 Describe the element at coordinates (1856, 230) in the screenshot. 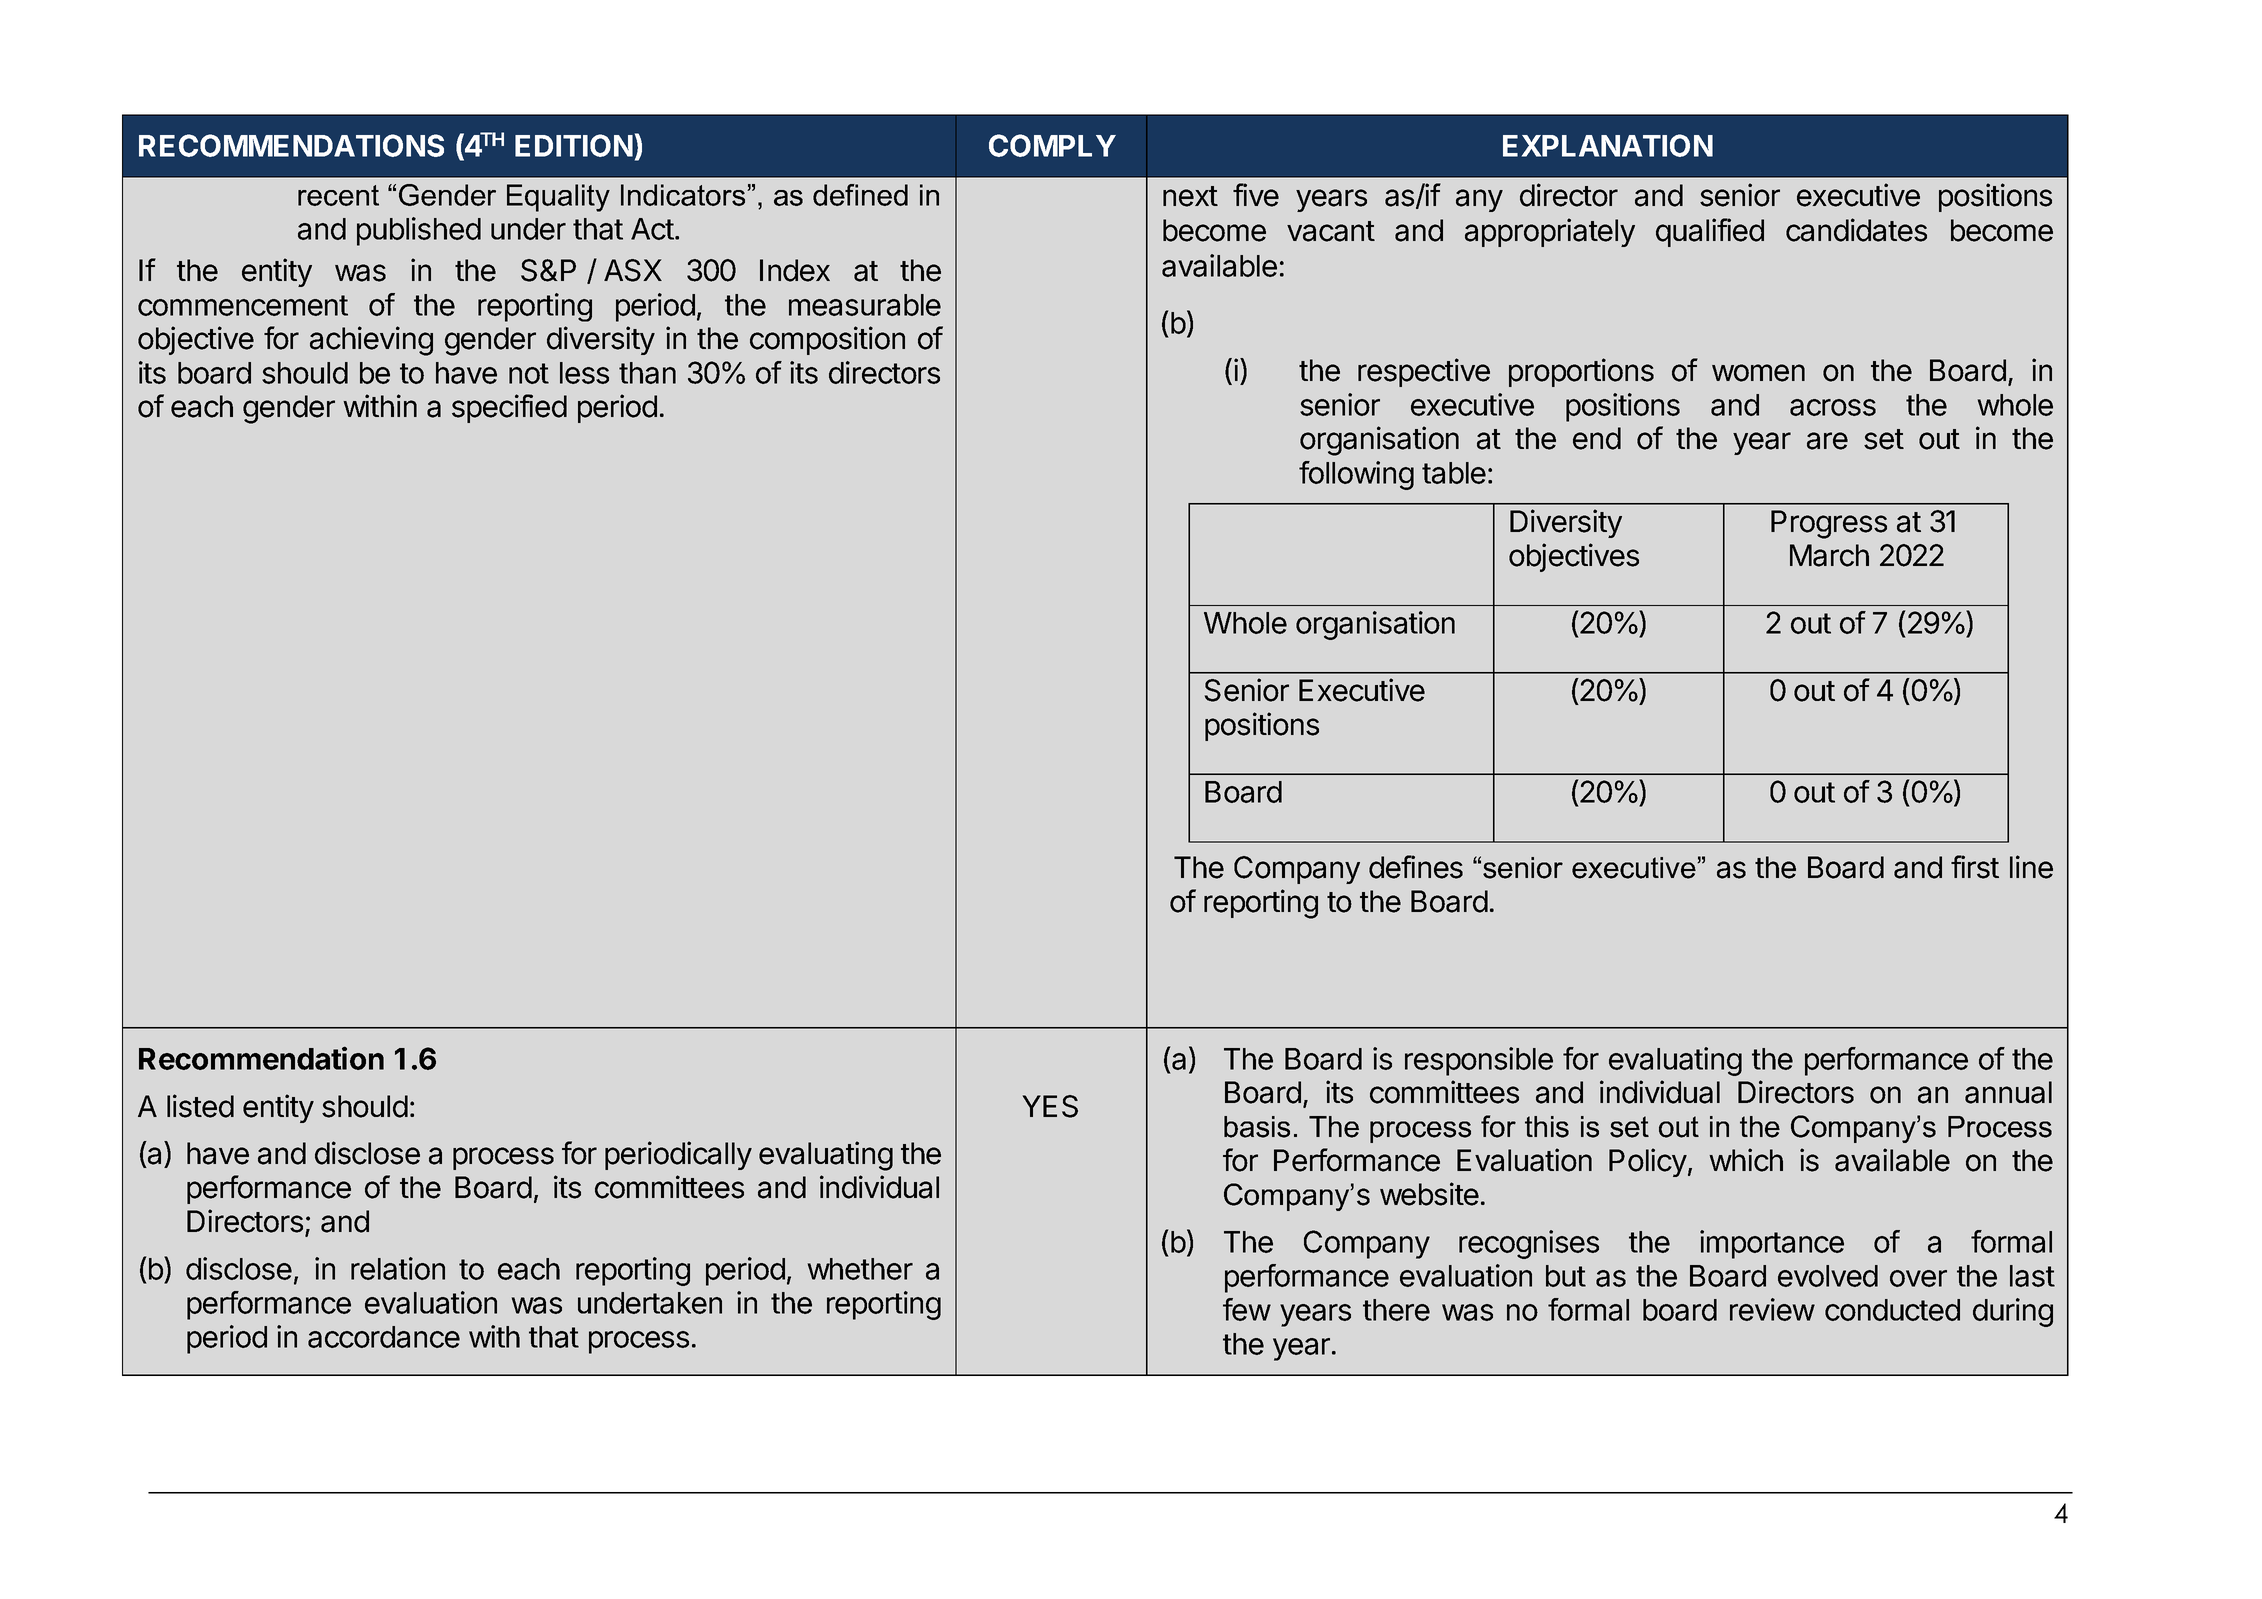

I see `candidates` at that location.
